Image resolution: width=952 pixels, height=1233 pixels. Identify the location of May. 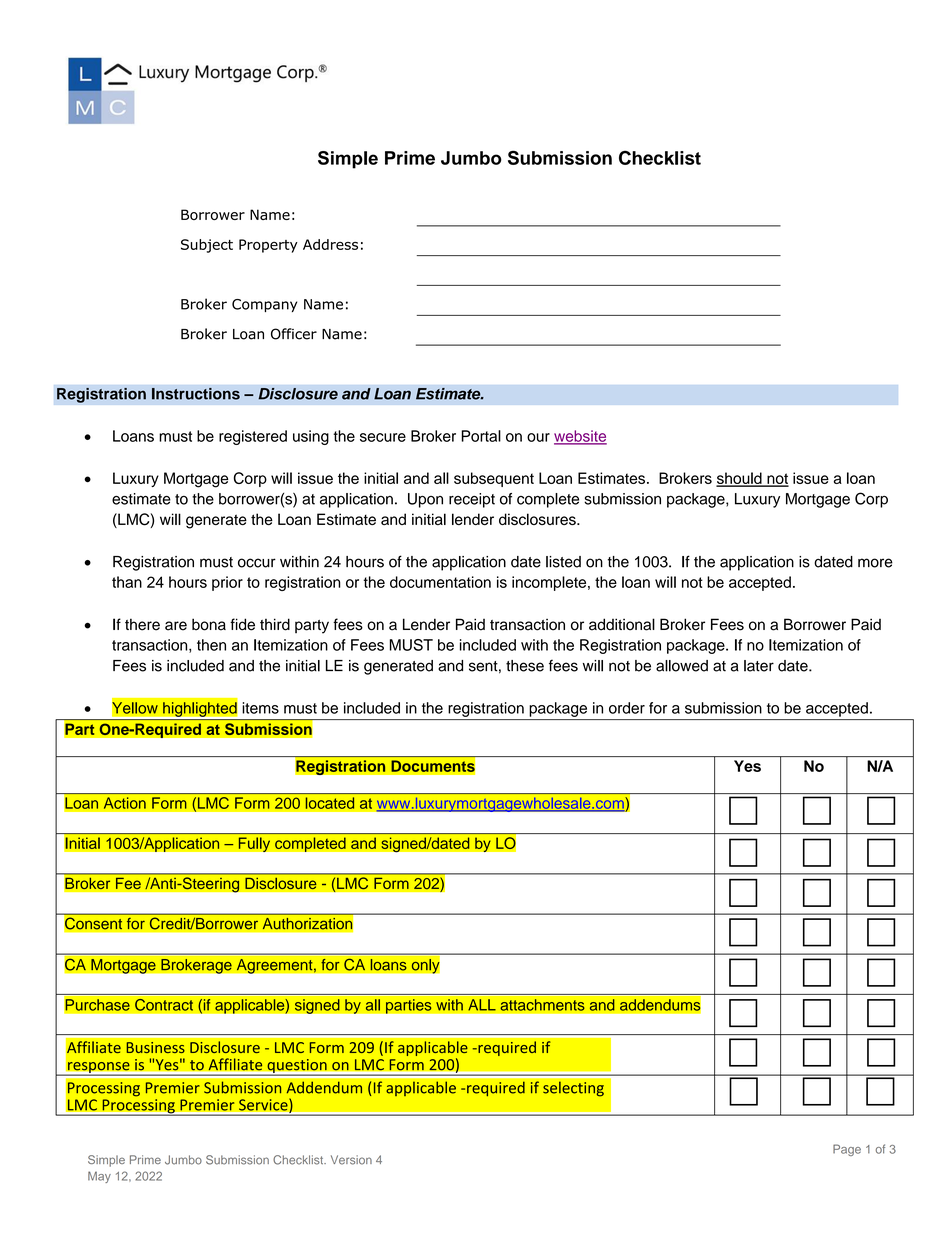
(99, 1177).
